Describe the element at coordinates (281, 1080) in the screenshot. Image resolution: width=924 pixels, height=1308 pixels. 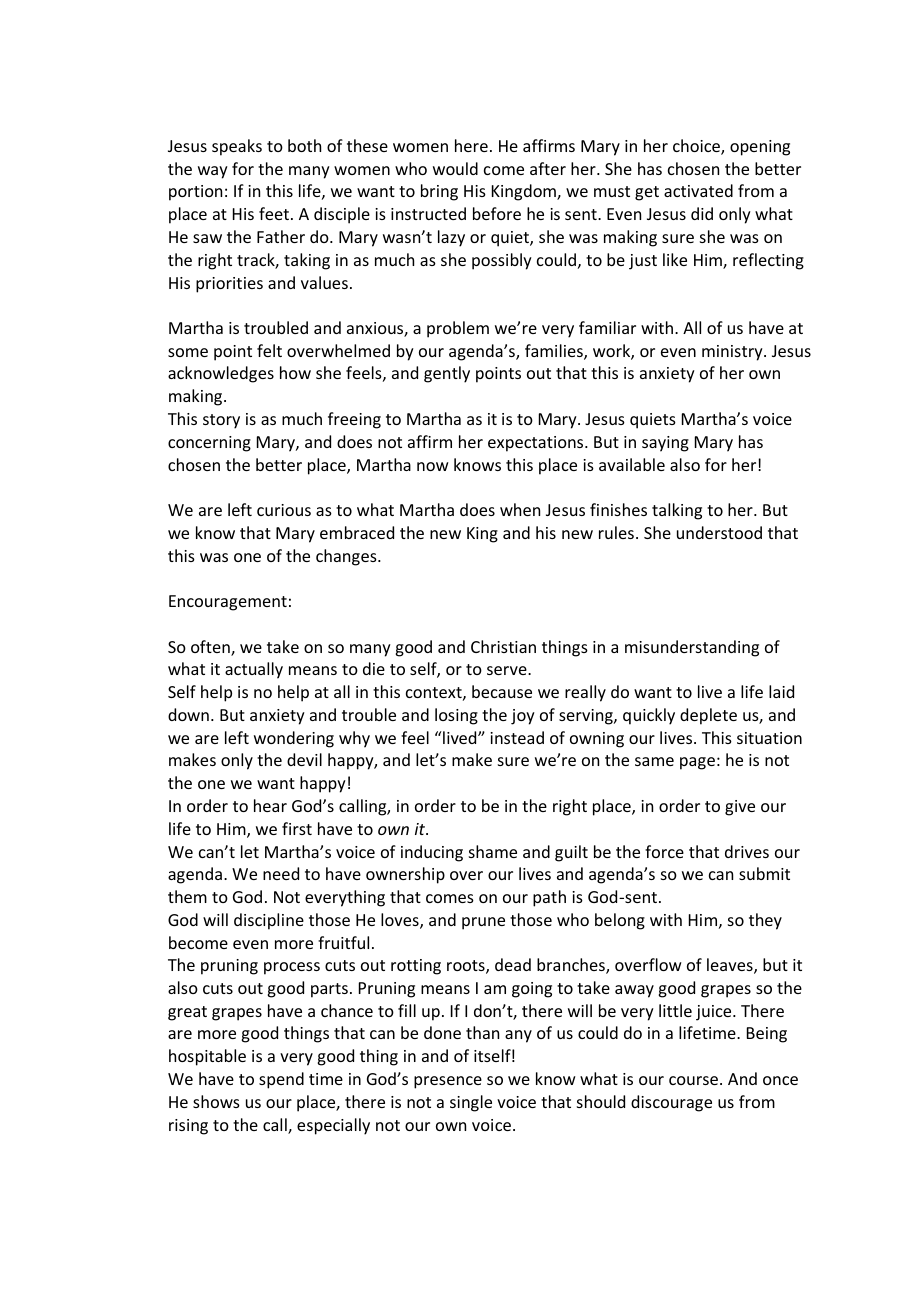
I see `spend` at that location.
